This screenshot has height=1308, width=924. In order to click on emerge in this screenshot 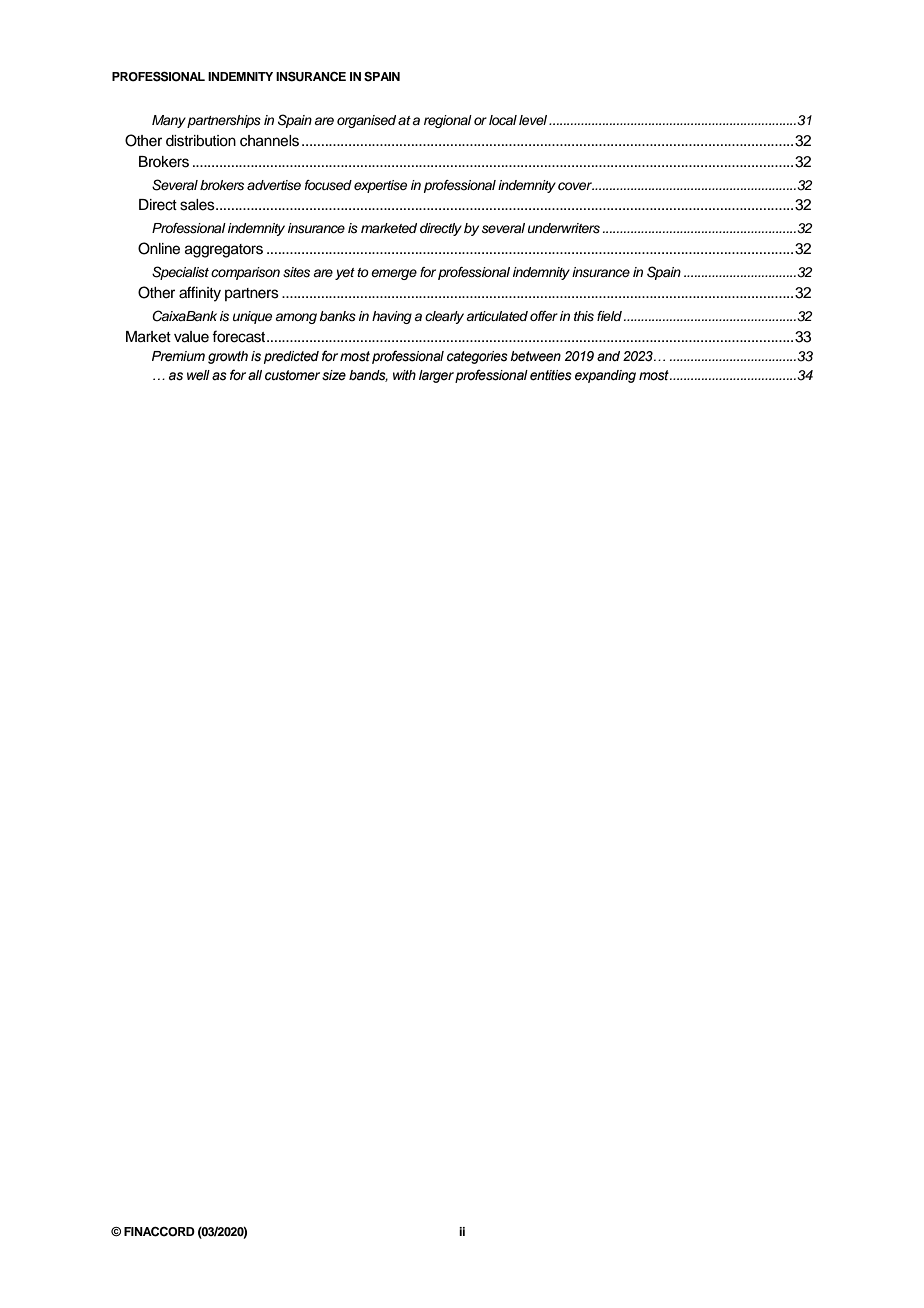, I will do `click(394, 274)`.
